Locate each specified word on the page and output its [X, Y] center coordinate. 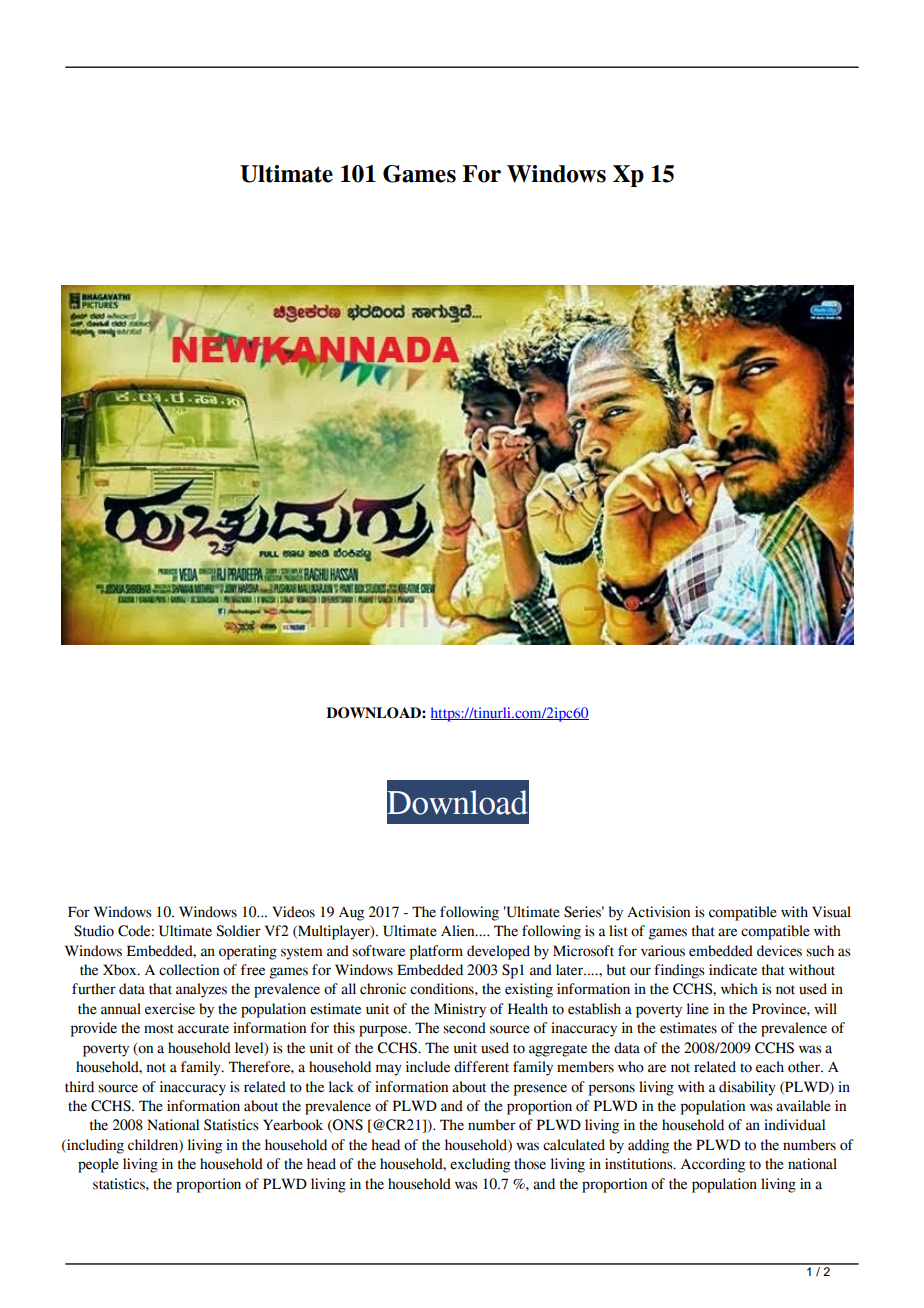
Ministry [460, 1010]
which [739, 989]
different [481, 1067]
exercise [170, 1009]
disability [747, 1088]
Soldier [238, 931]
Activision [658, 912]
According [713, 1165]
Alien [459, 931]
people [98, 1165]
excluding [480, 1165]
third [79, 1087]
